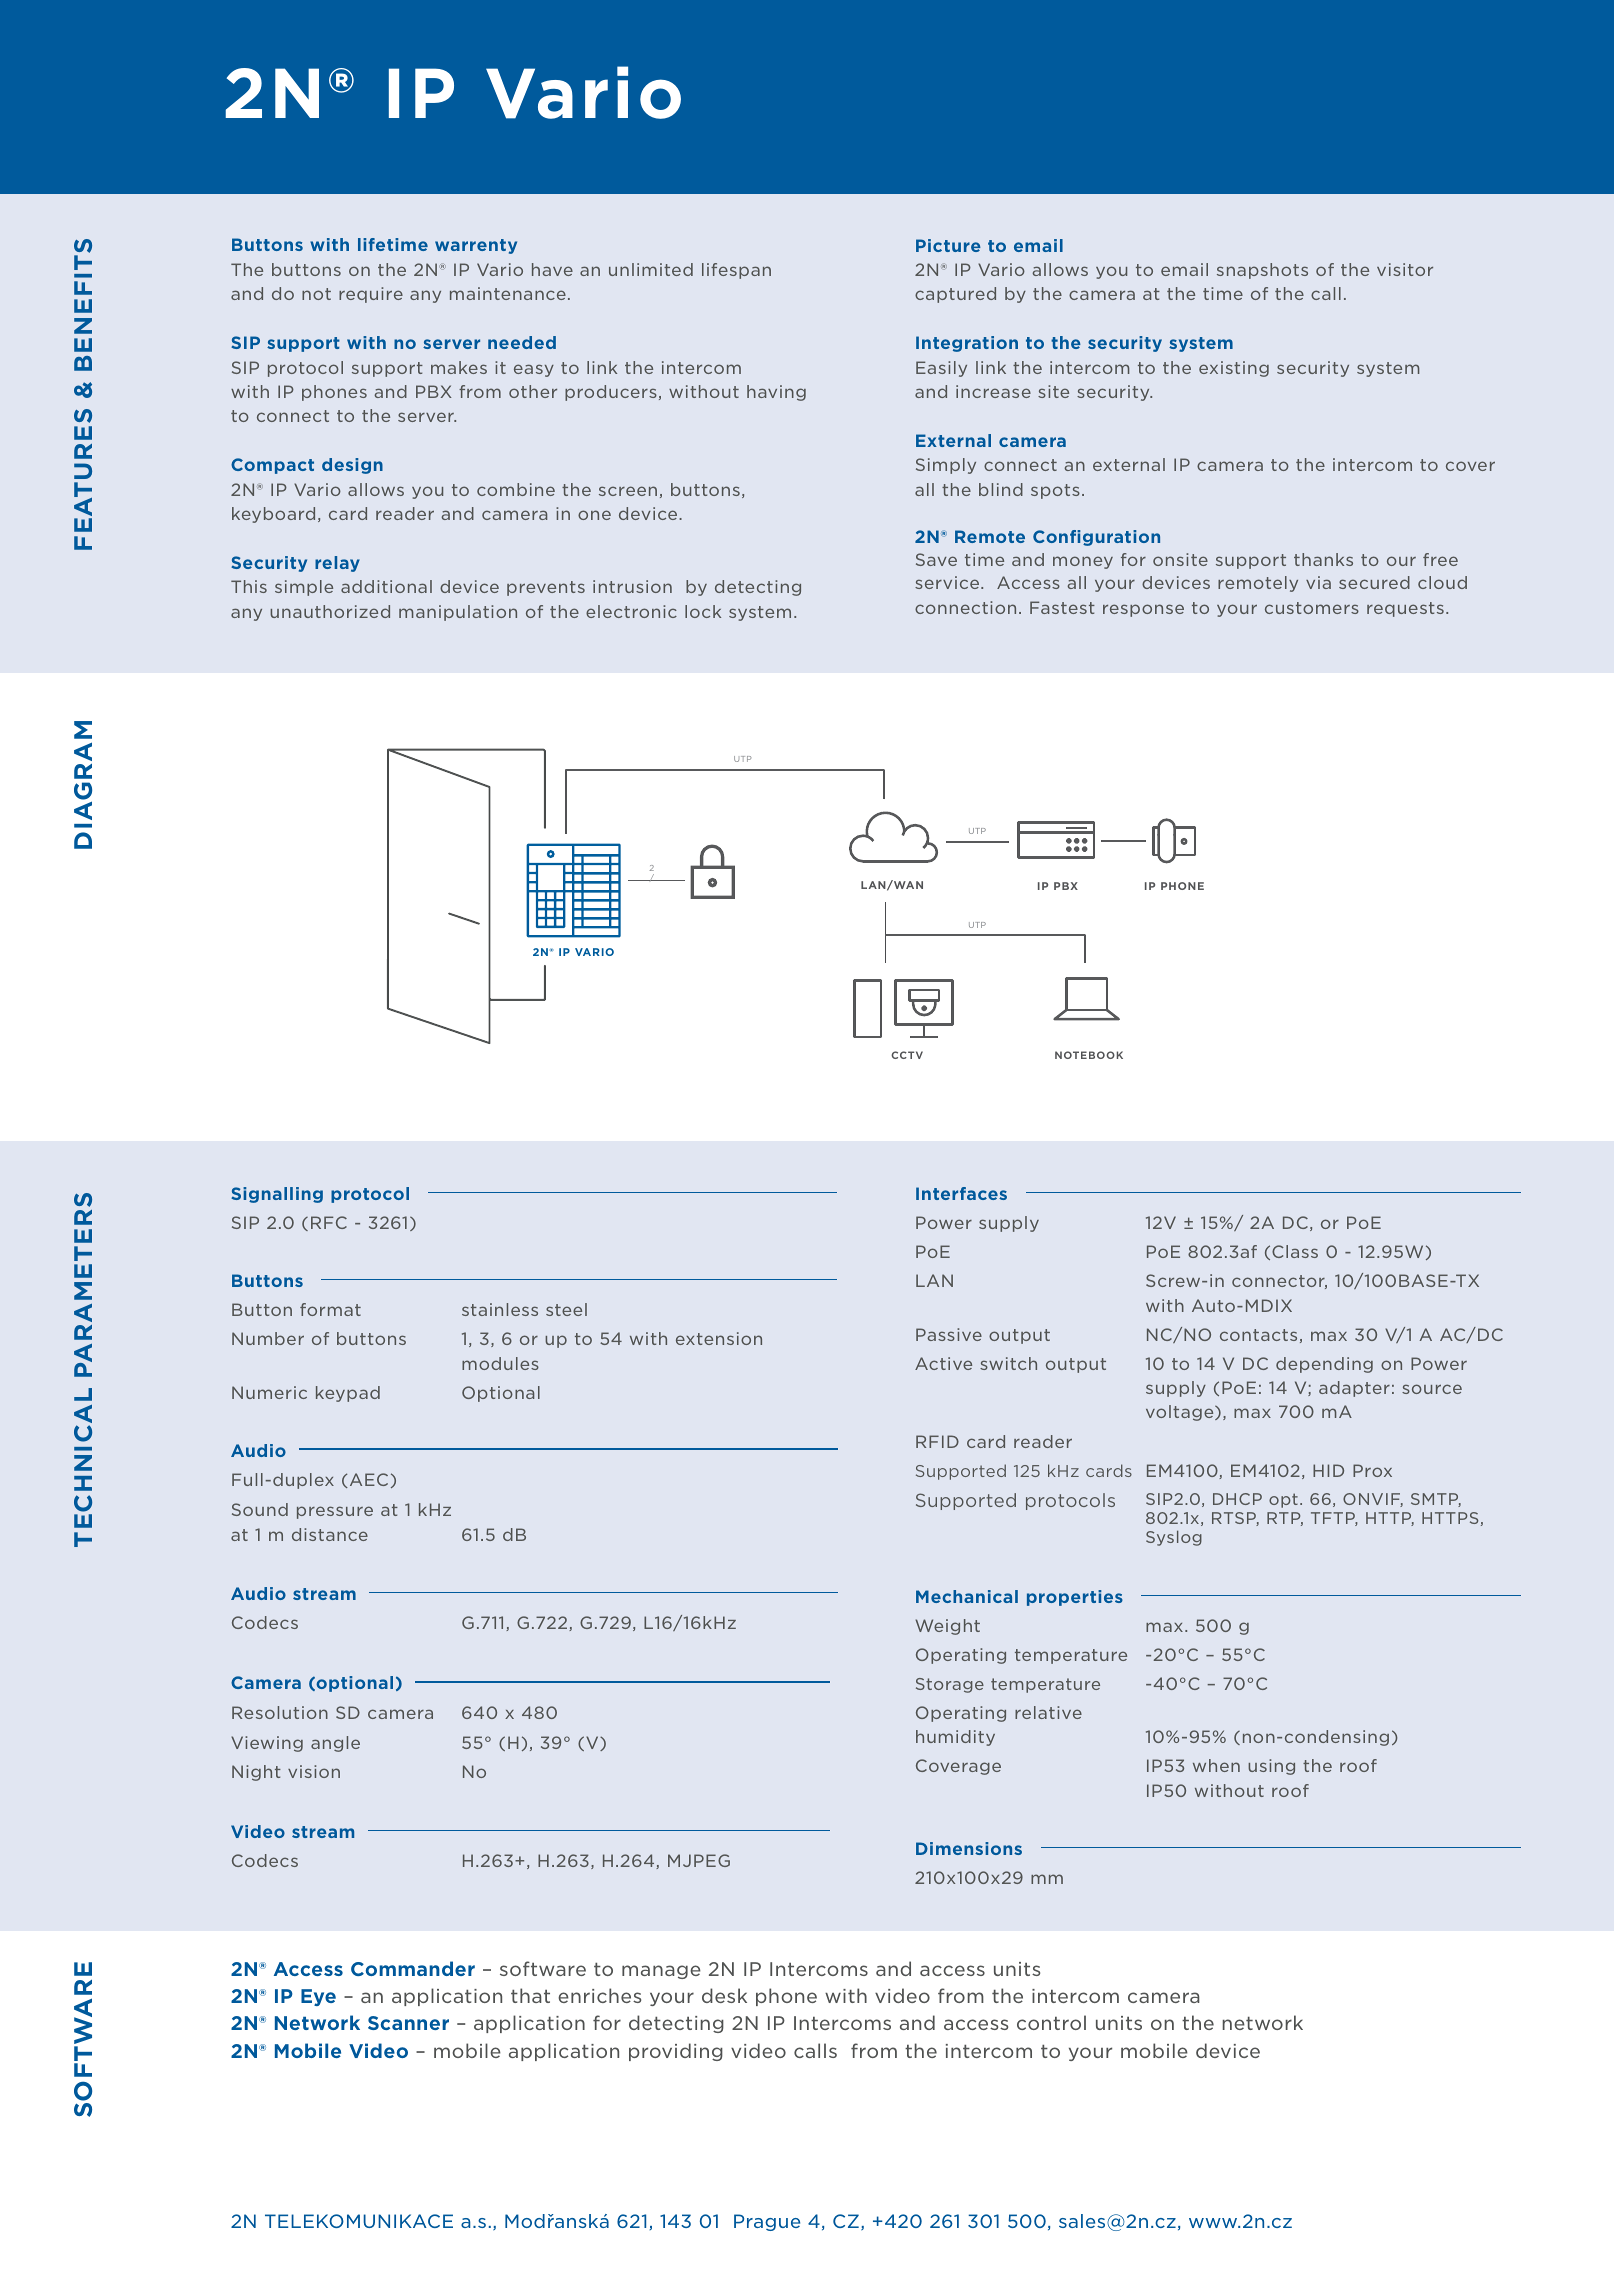 Image resolution: width=1614 pixels, height=2283 pixels. I want to click on Scanner, so click(408, 2023).
